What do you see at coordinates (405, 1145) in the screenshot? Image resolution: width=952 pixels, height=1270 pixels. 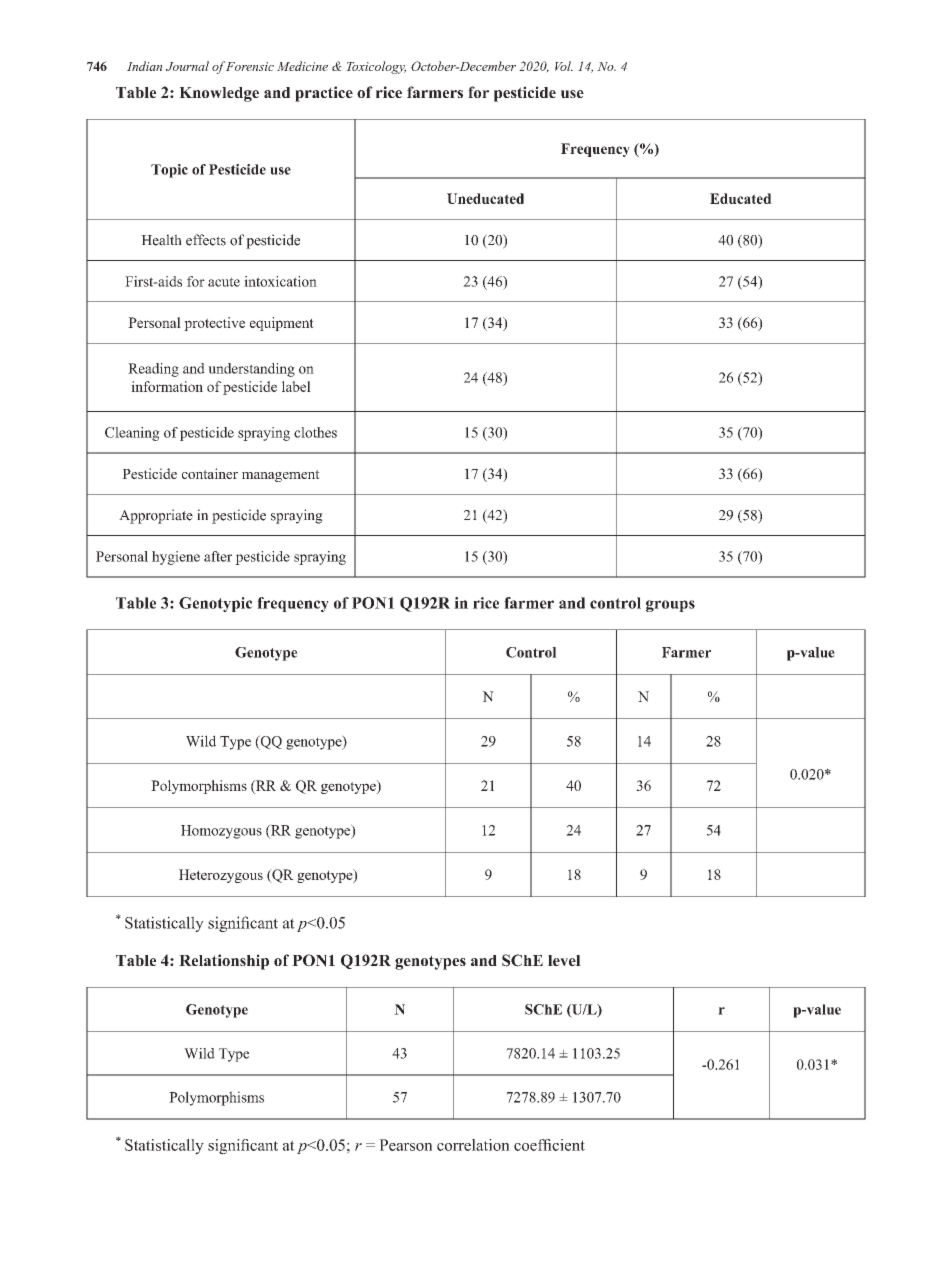 I see `Pearson` at bounding box center [405, 1145].
